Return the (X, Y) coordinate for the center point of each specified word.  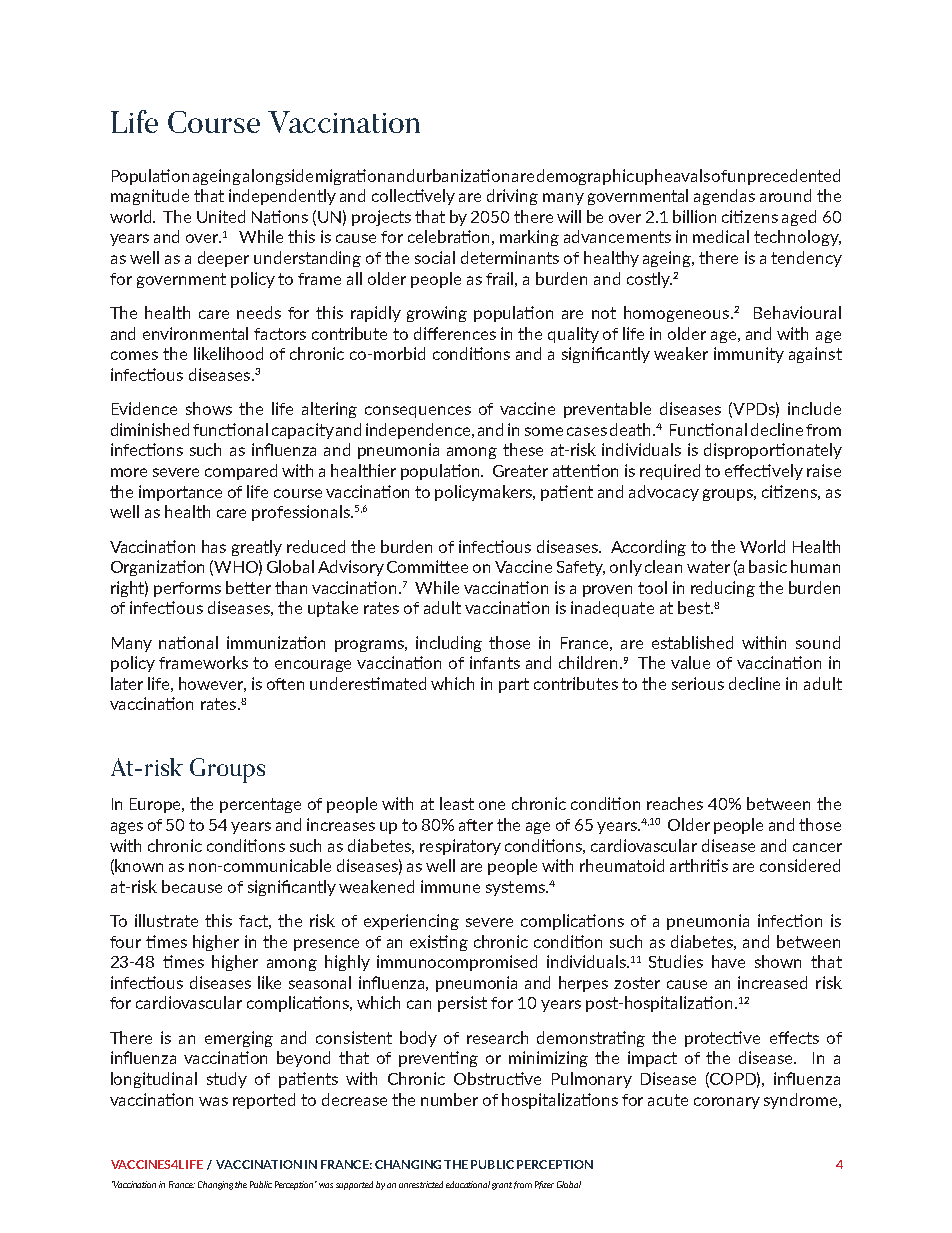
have (728, 961)
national (188, 642)
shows (209, 408)
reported (264, 1101)
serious (698, 683)
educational (468, 1184)
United (221, 216)
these (523, 449)
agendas (724, 197)
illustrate (166, 920)
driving (512, 197)
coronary (727, 1103)
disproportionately (773, 451)
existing (439, 943)
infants (495, 662)
